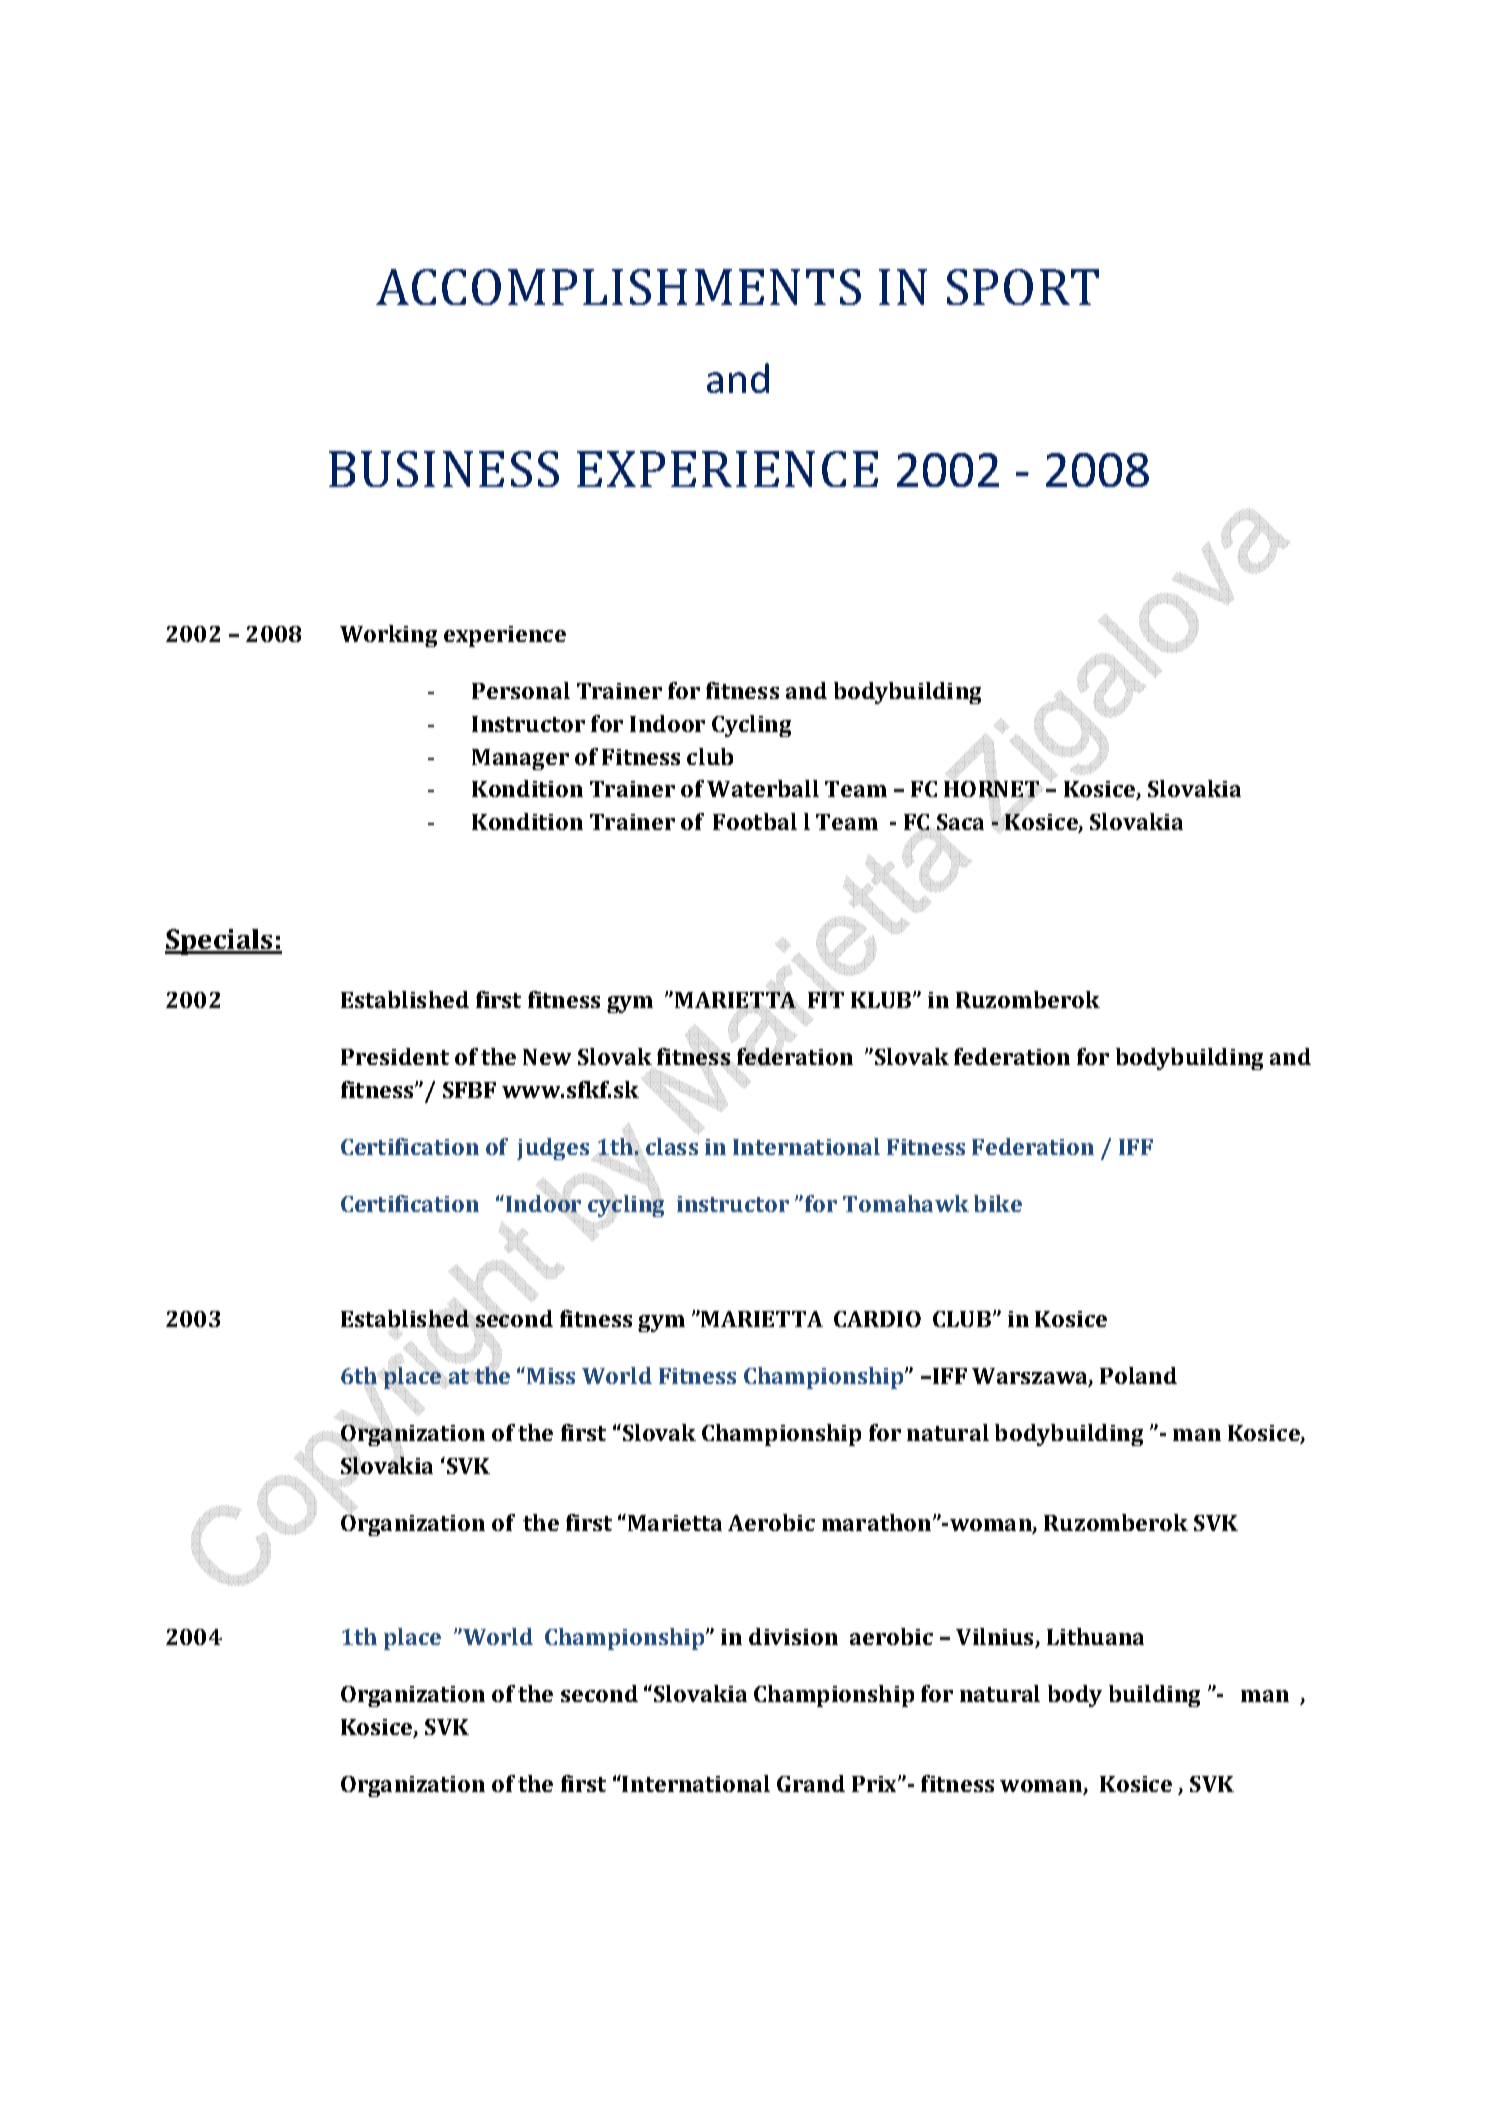  I want to click on Miss, so click(551, 1376).
